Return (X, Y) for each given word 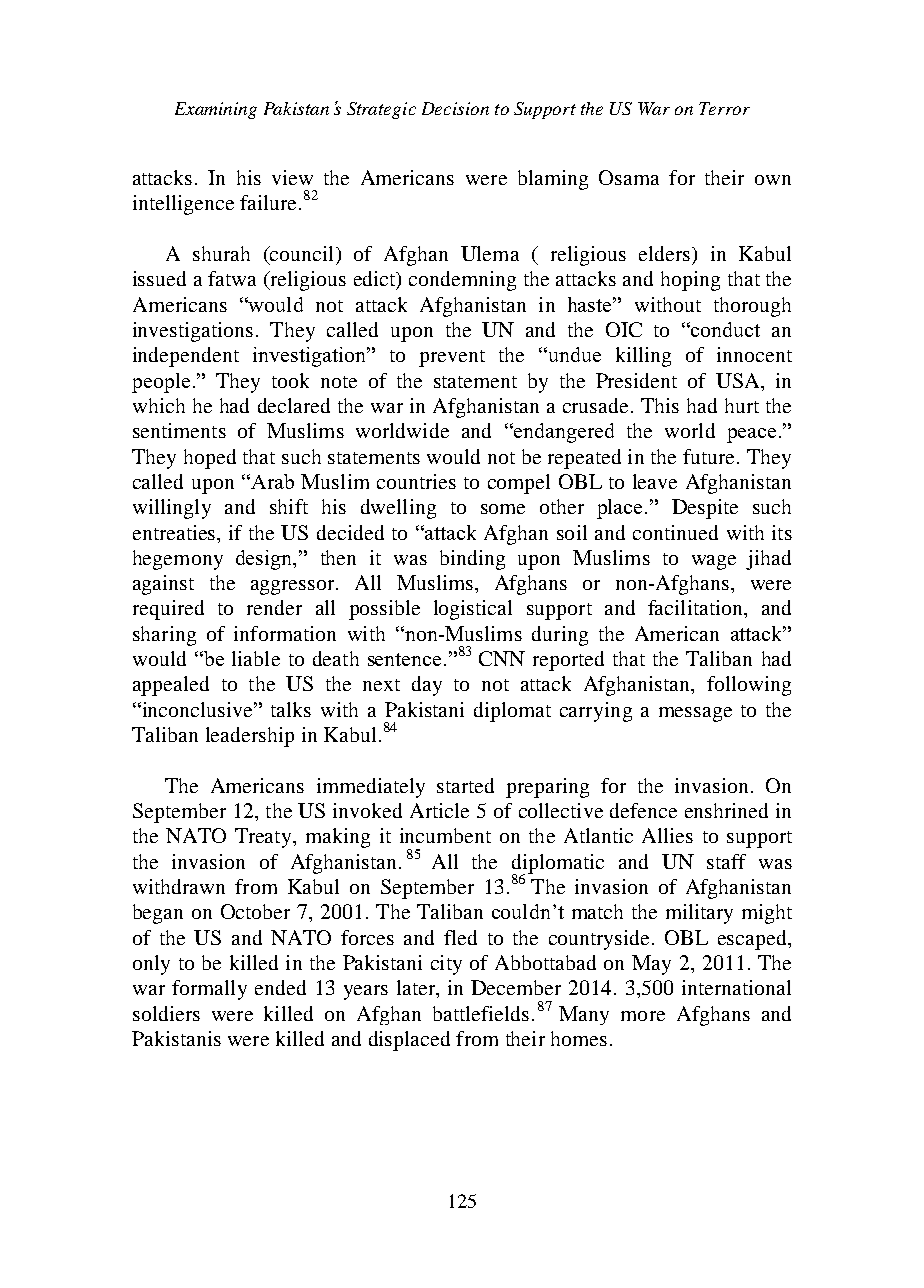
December (516, 987)
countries (416, 481)
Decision (455, 108)
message (695, 714)
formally (209, 990)
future (710, 456)
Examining (216, 110)
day (427, 686)
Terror (724, 108)
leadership (250, 737)
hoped (210, 459)
